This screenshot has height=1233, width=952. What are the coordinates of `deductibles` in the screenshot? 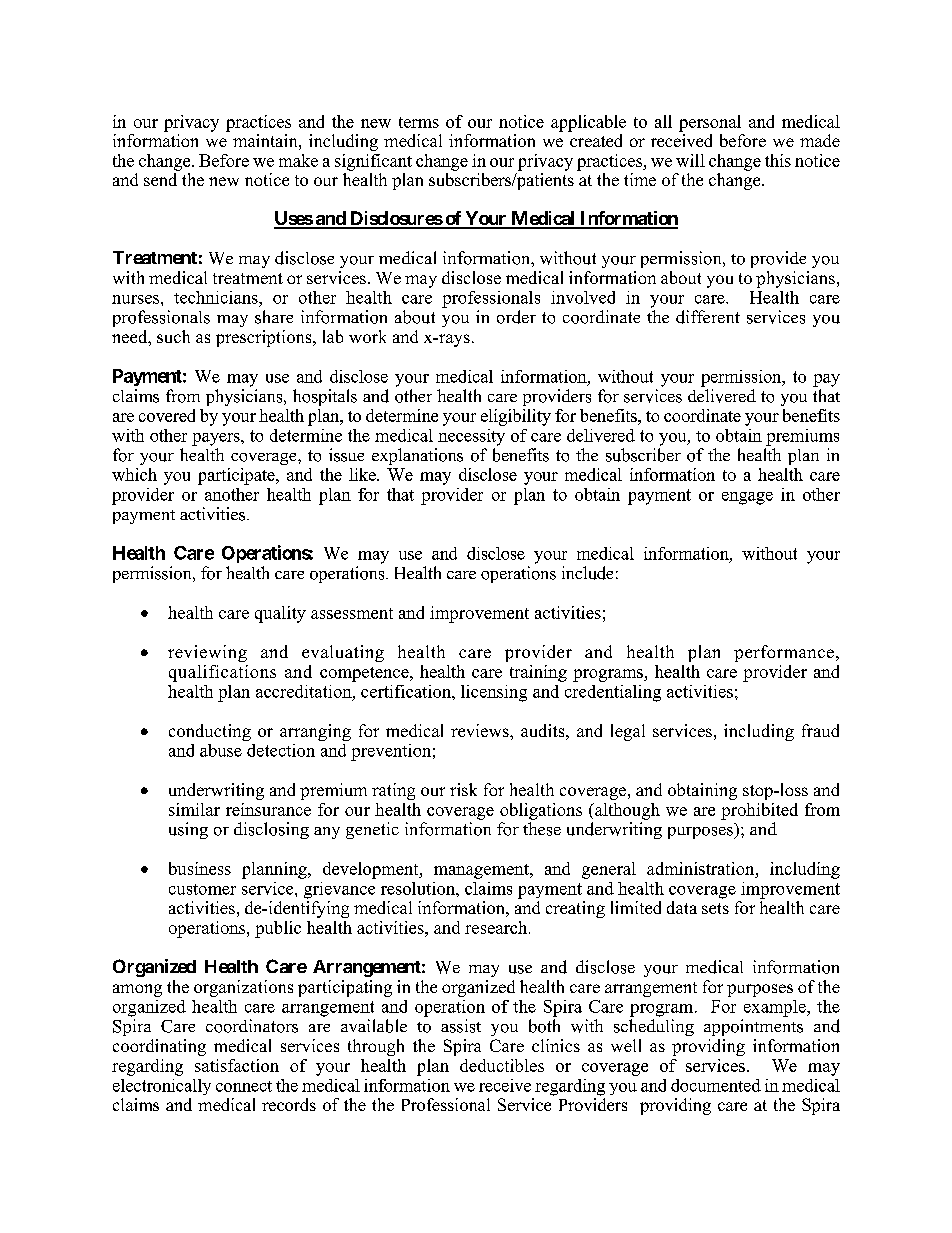 It's located at (502, 1065).
